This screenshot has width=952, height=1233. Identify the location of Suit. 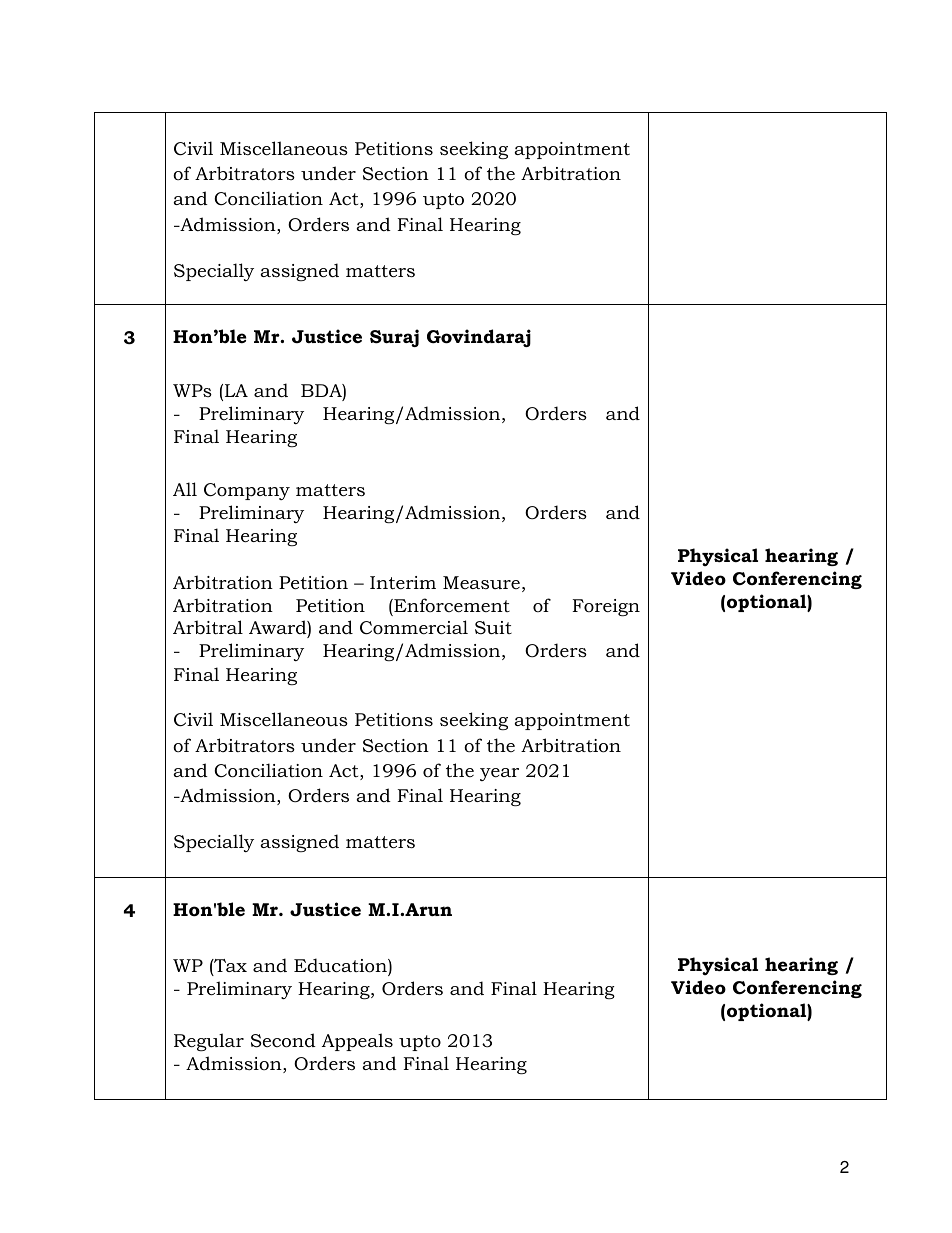
(493, 628).
